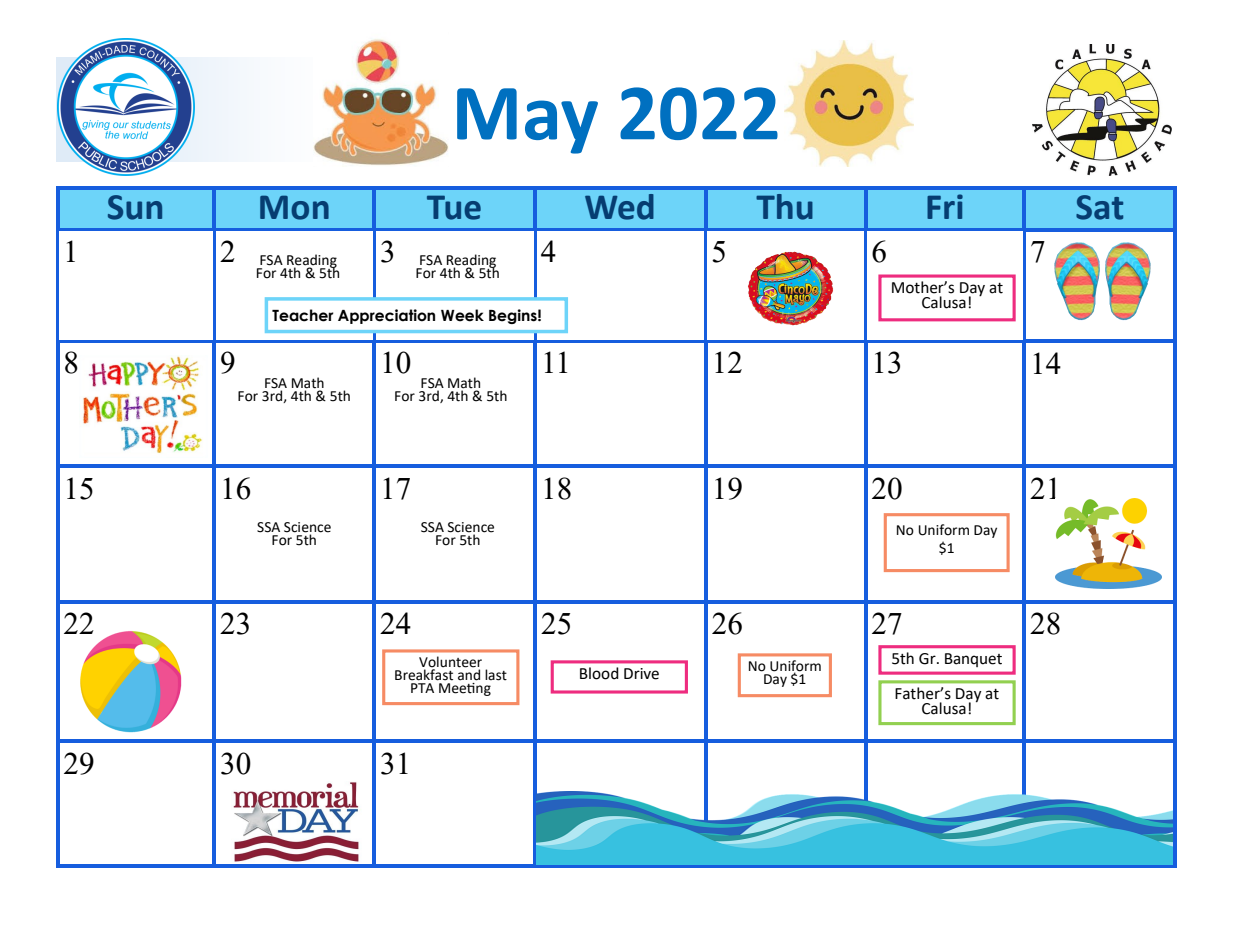 Image resolution: width=1233 pixels, height=952 pixels. What do you see at coordinates (599, 673) in the page?
I see `Blood` at bounding box center [599, 673].
